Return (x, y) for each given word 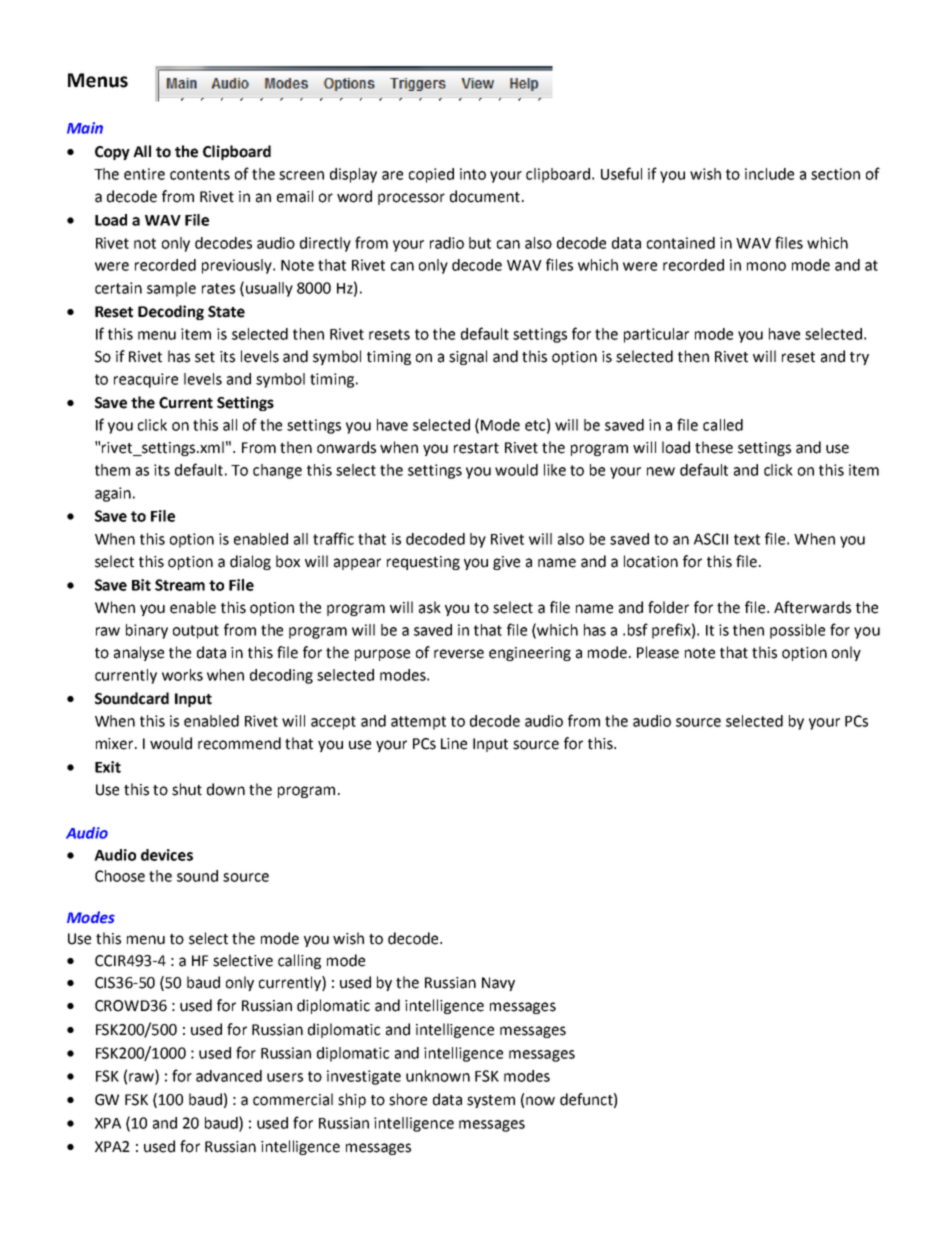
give (506, 563)
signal (468, 357)
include (769, 174)
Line (454, 744)
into (473, 174)
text (747, 539)
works (182, 675)
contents (200, 174)
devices (167, 855)
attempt (418, 723)
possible (797, 631)
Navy (498, 984)
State (226, 312)
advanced (229, 1076)
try (859, 358)
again (113, 494)
